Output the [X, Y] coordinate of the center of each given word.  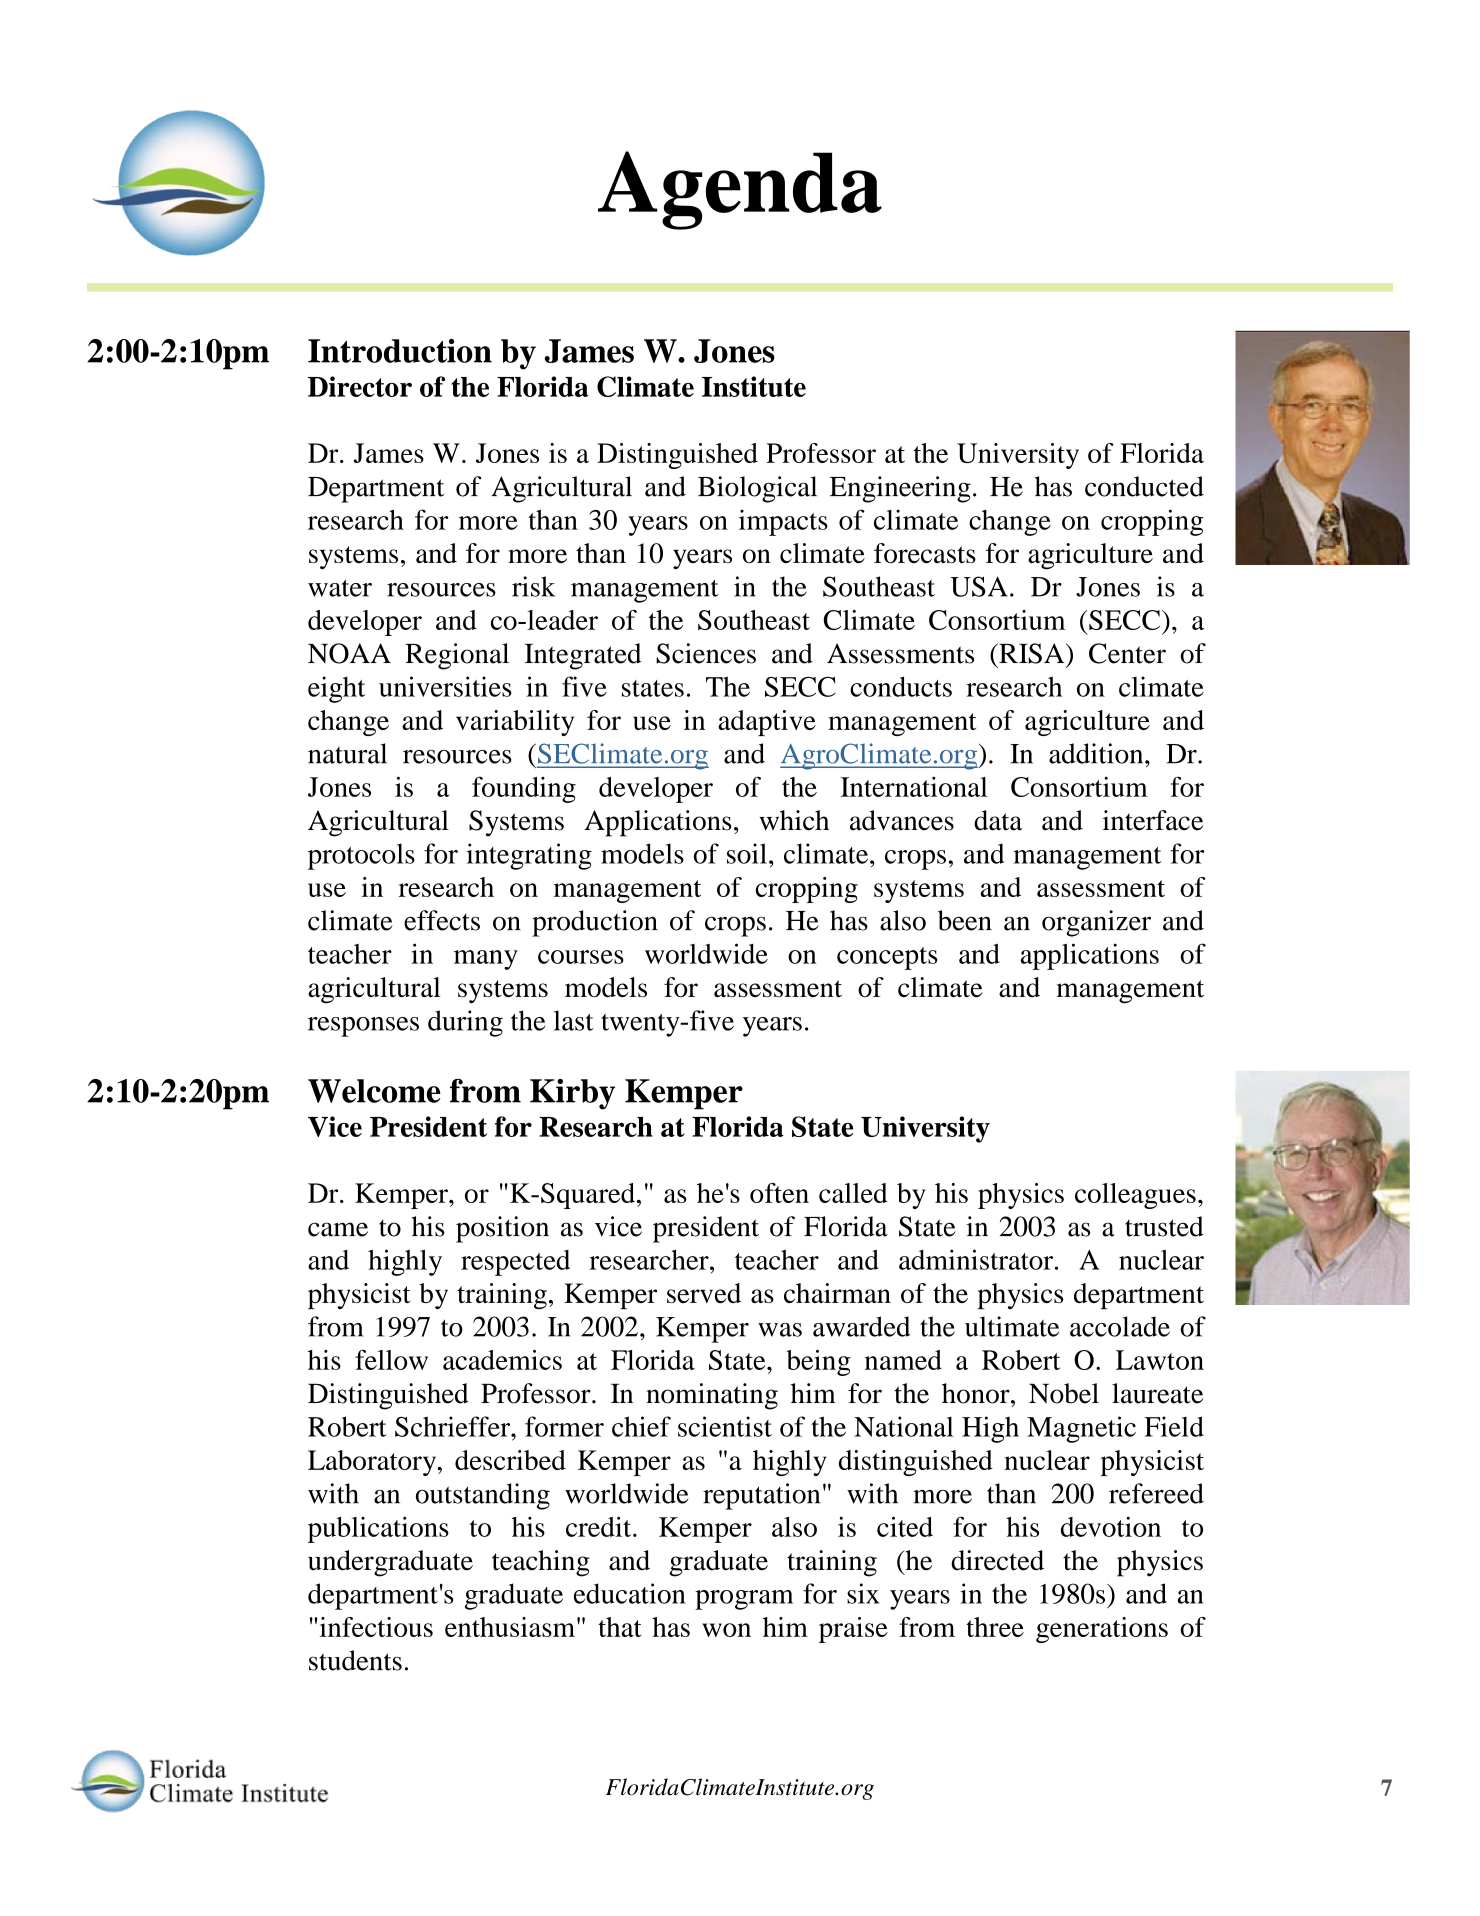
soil [747, 853]
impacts [783, 522]
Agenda [740, 190]
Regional [457, 656]
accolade [1120, 1326]
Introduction [400, 351]
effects [442, 920]
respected [515, 1263]
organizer [1096, 923]
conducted [1144, 486]
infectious [376, 1627]
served [704, 1293]
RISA [1032, 653]
